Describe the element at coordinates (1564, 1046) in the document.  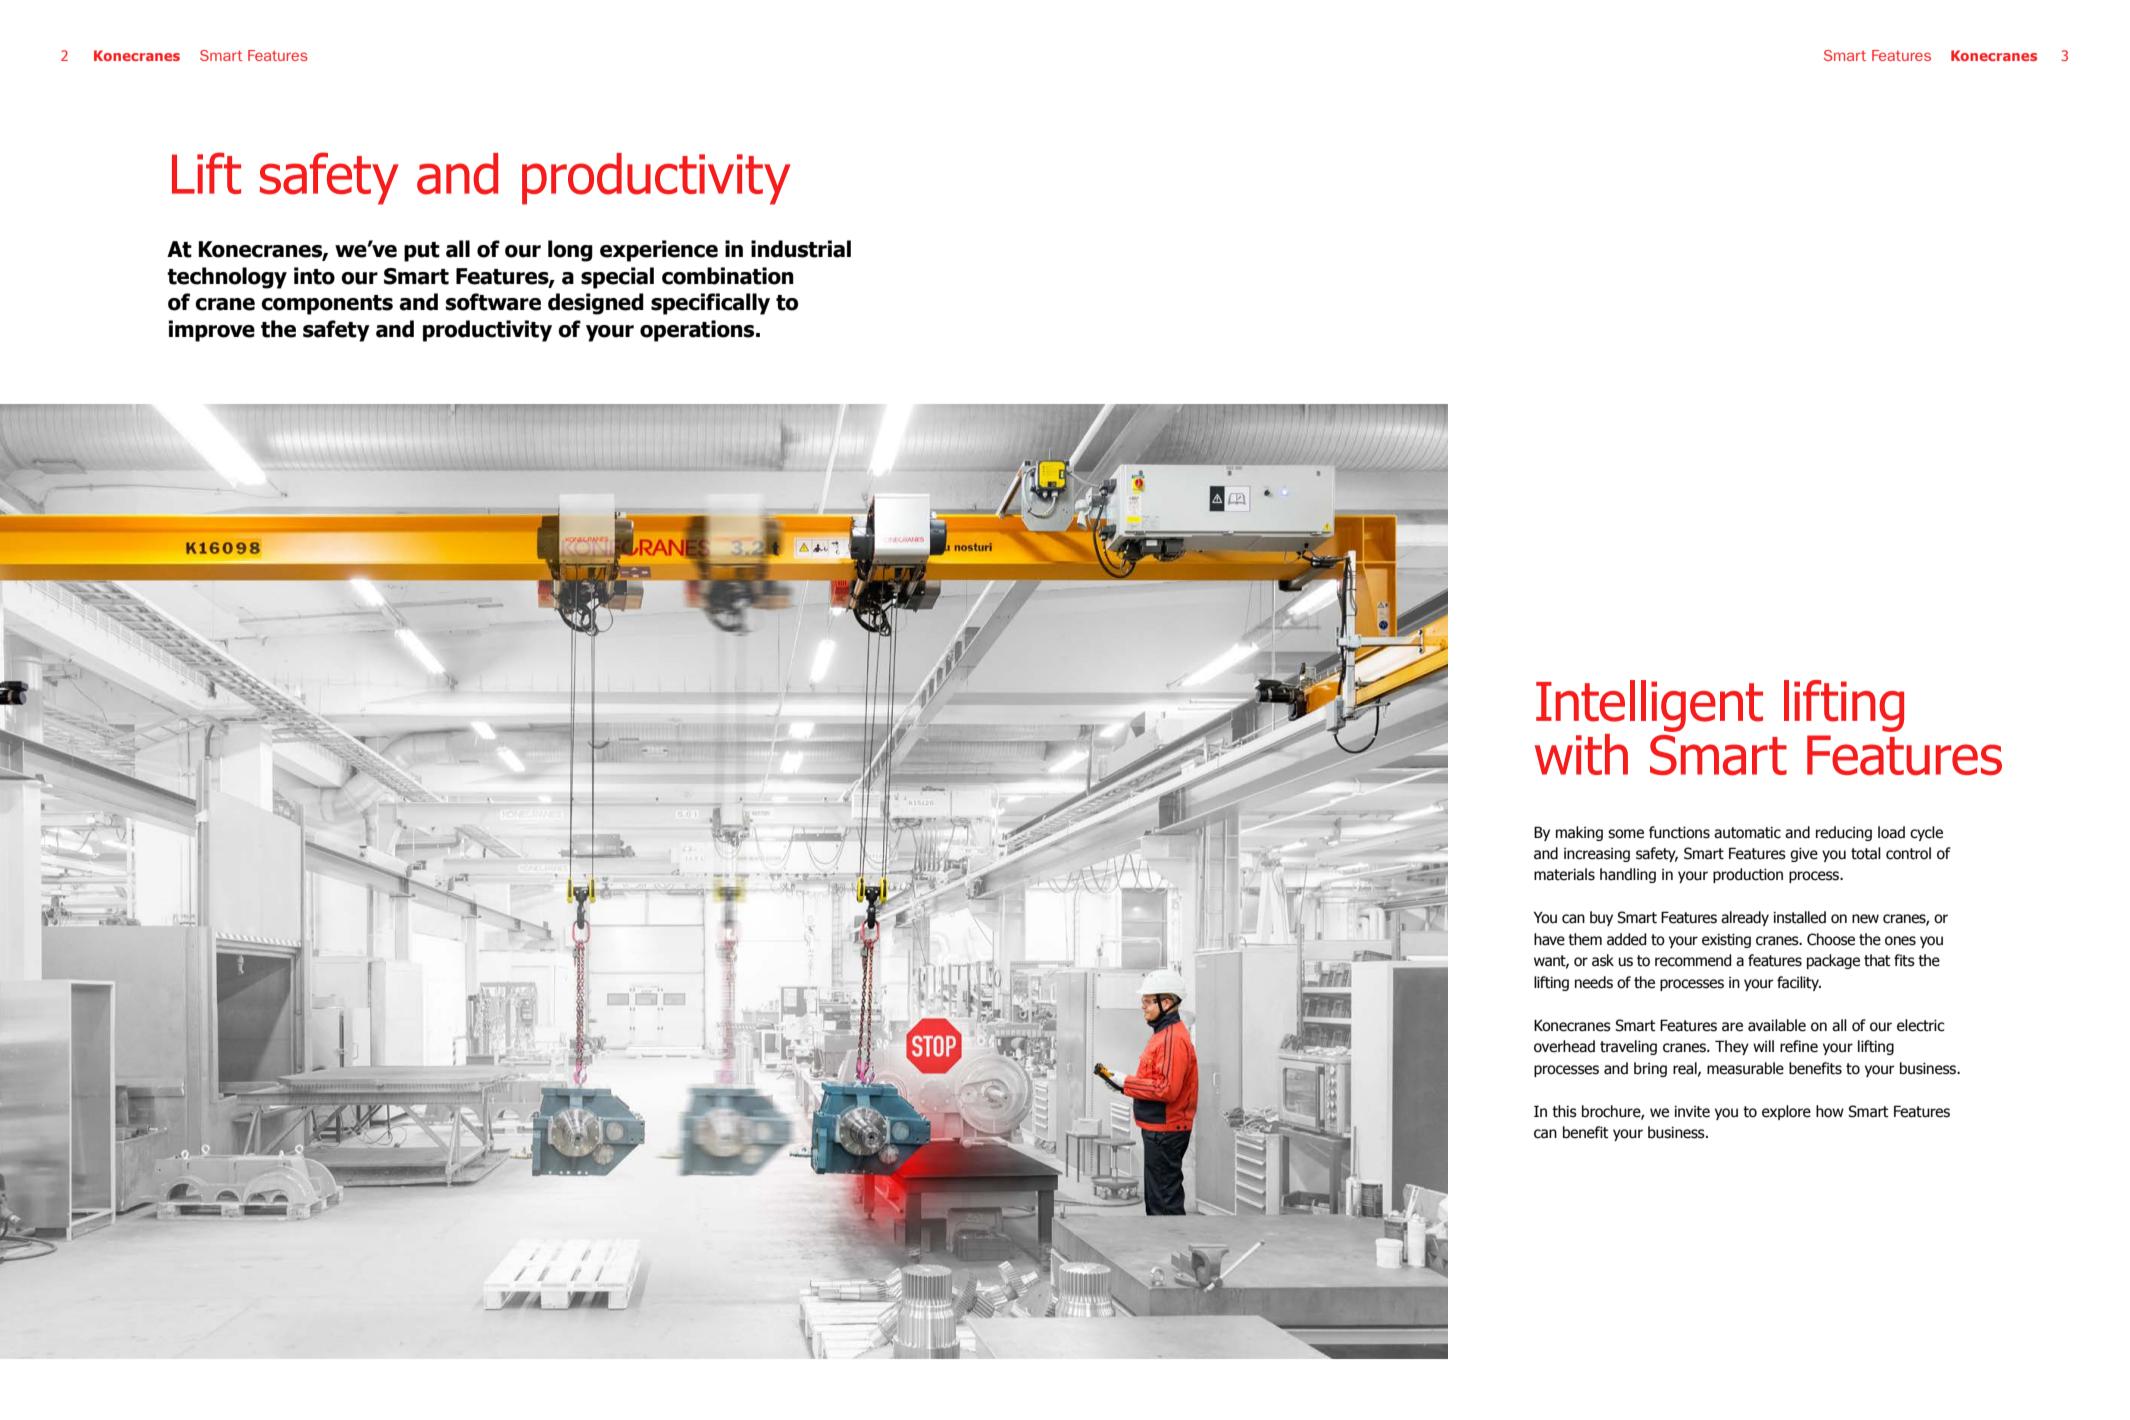
I see `overhead` at that location.
